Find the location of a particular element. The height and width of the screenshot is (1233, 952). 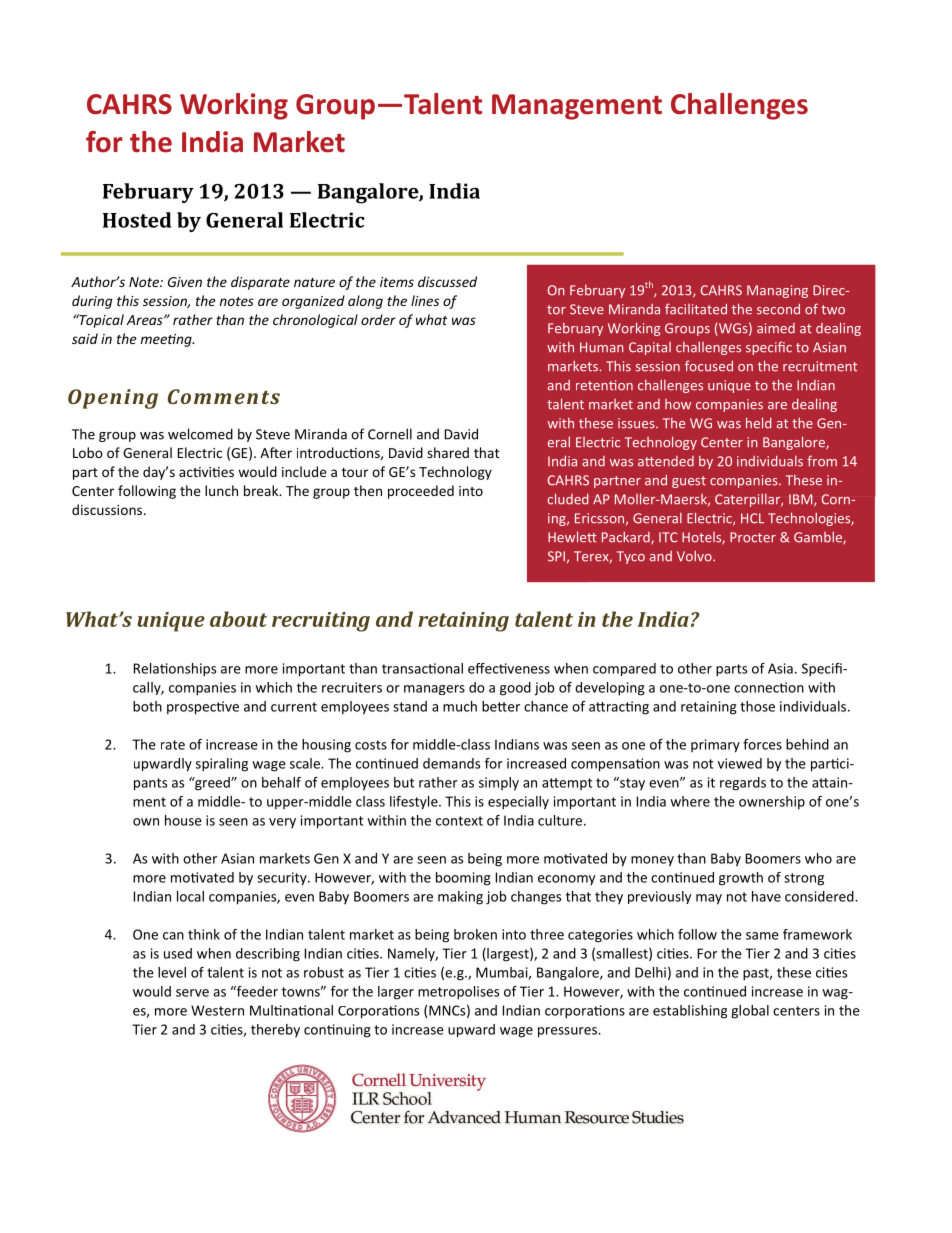

discussed is located at coordinates (447, 281).
